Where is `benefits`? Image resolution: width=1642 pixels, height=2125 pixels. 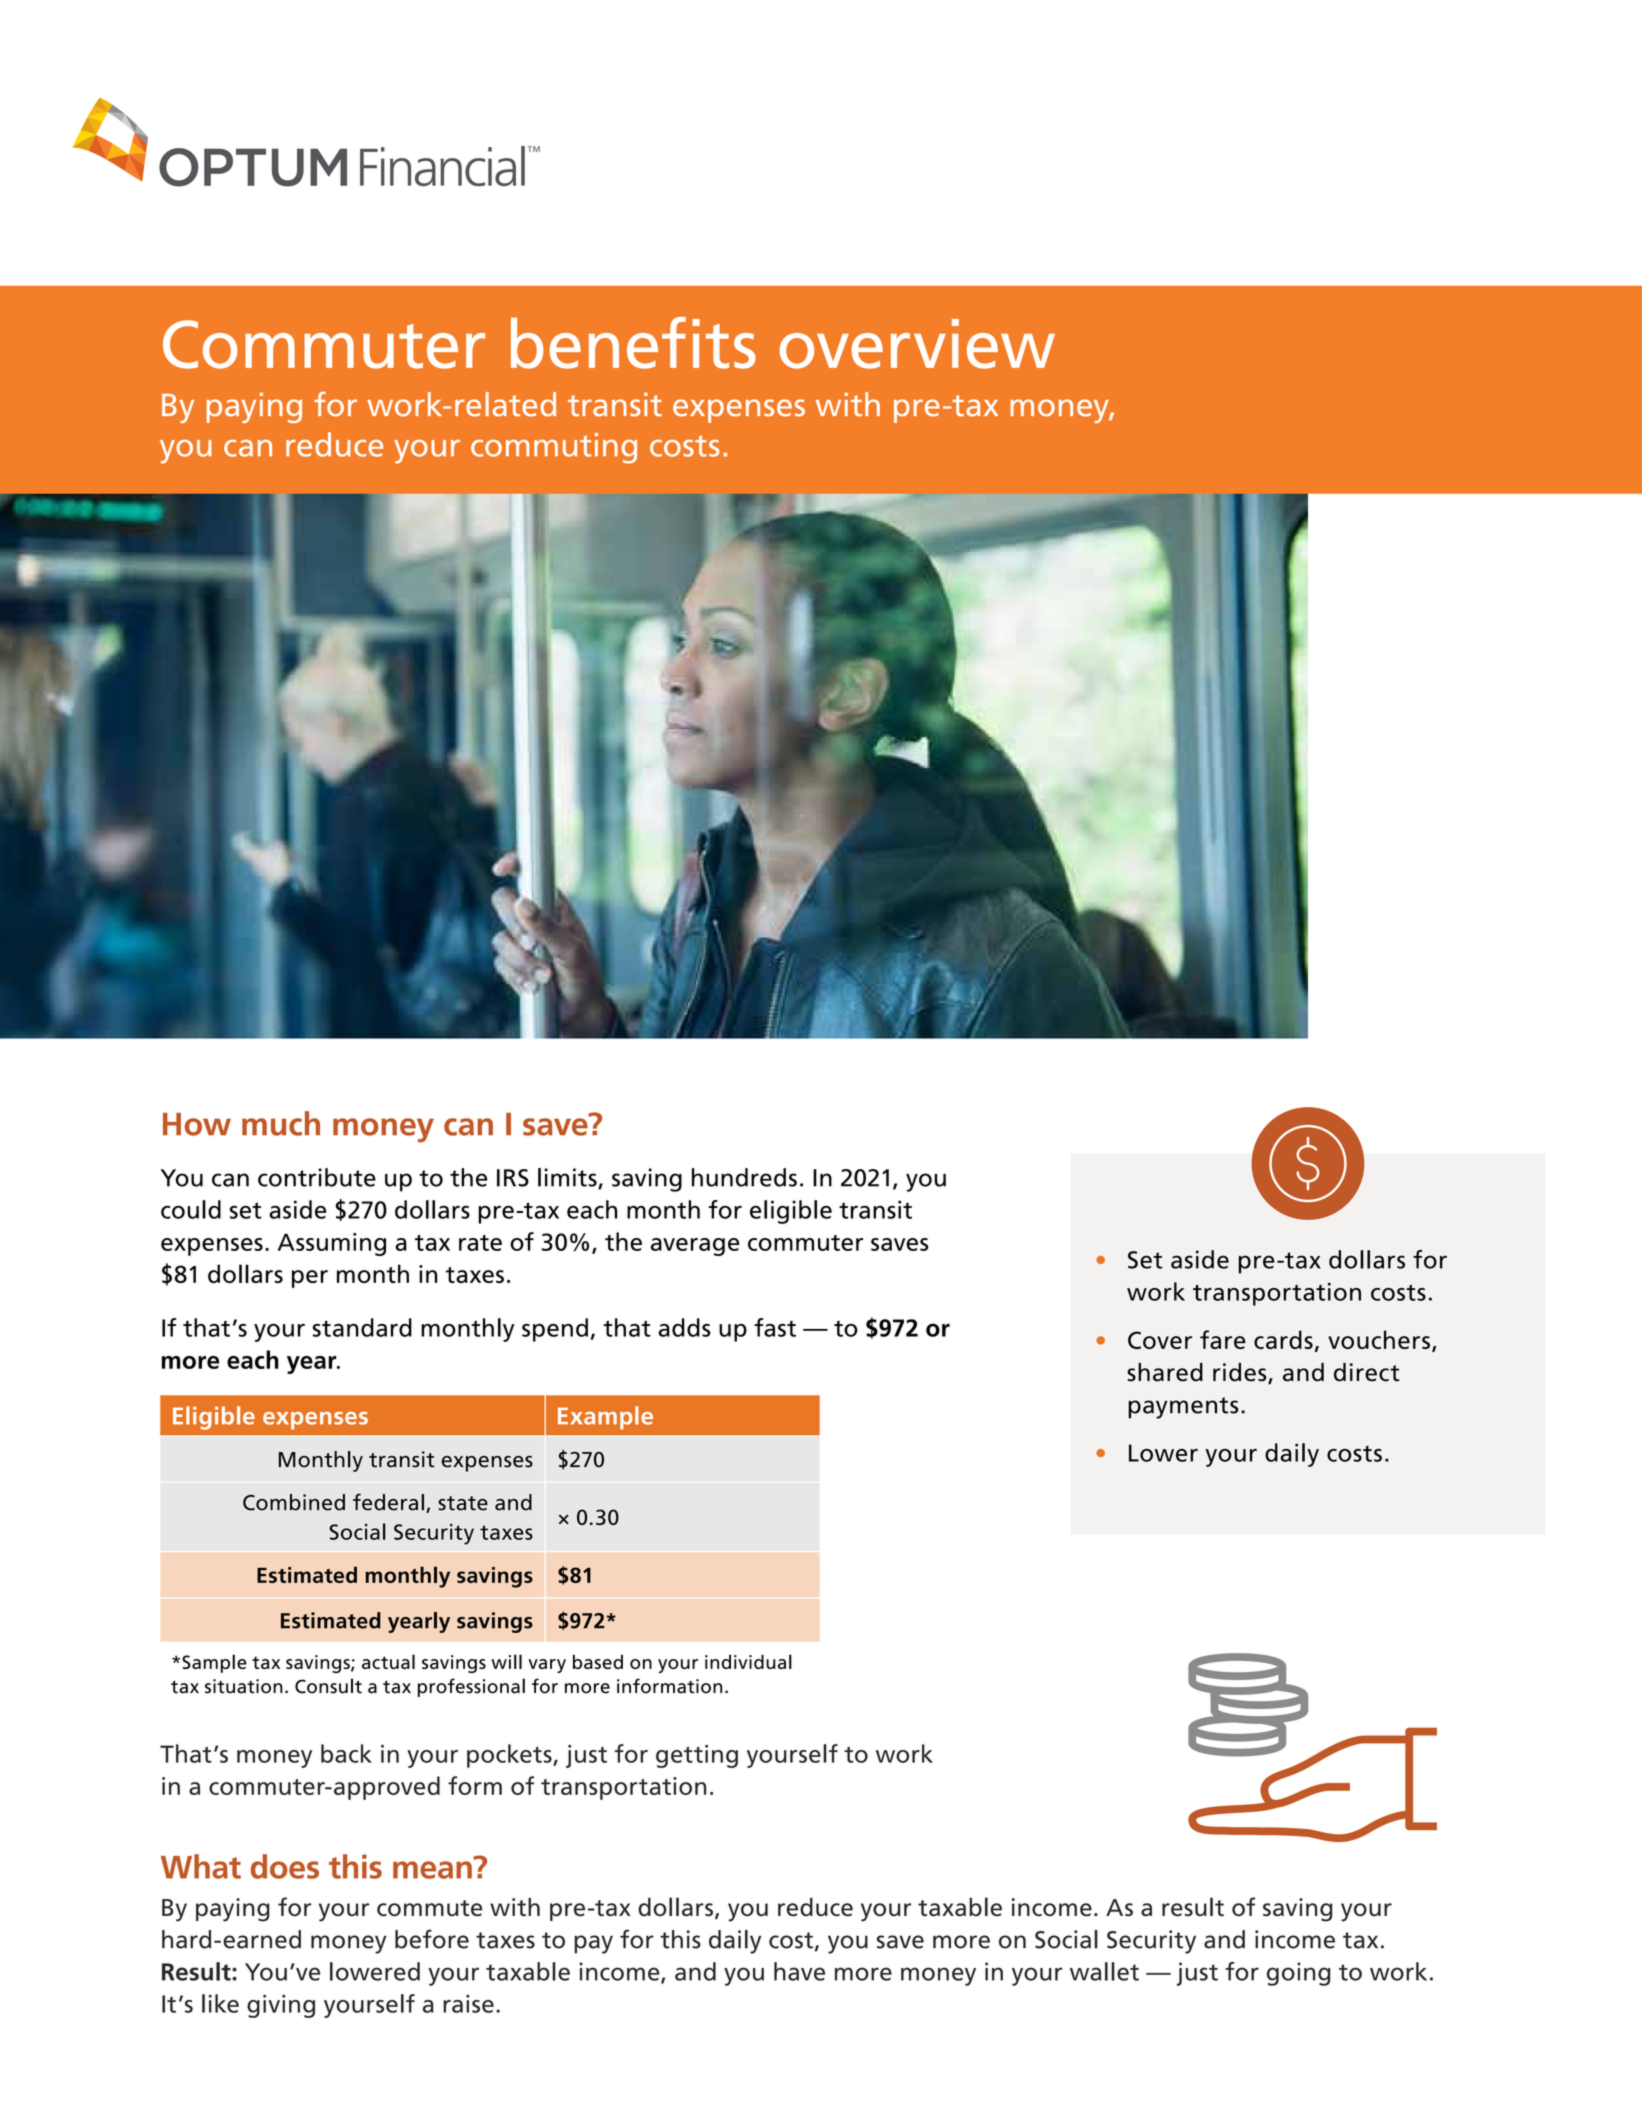
benefits is located at coordinates (633, 343).
